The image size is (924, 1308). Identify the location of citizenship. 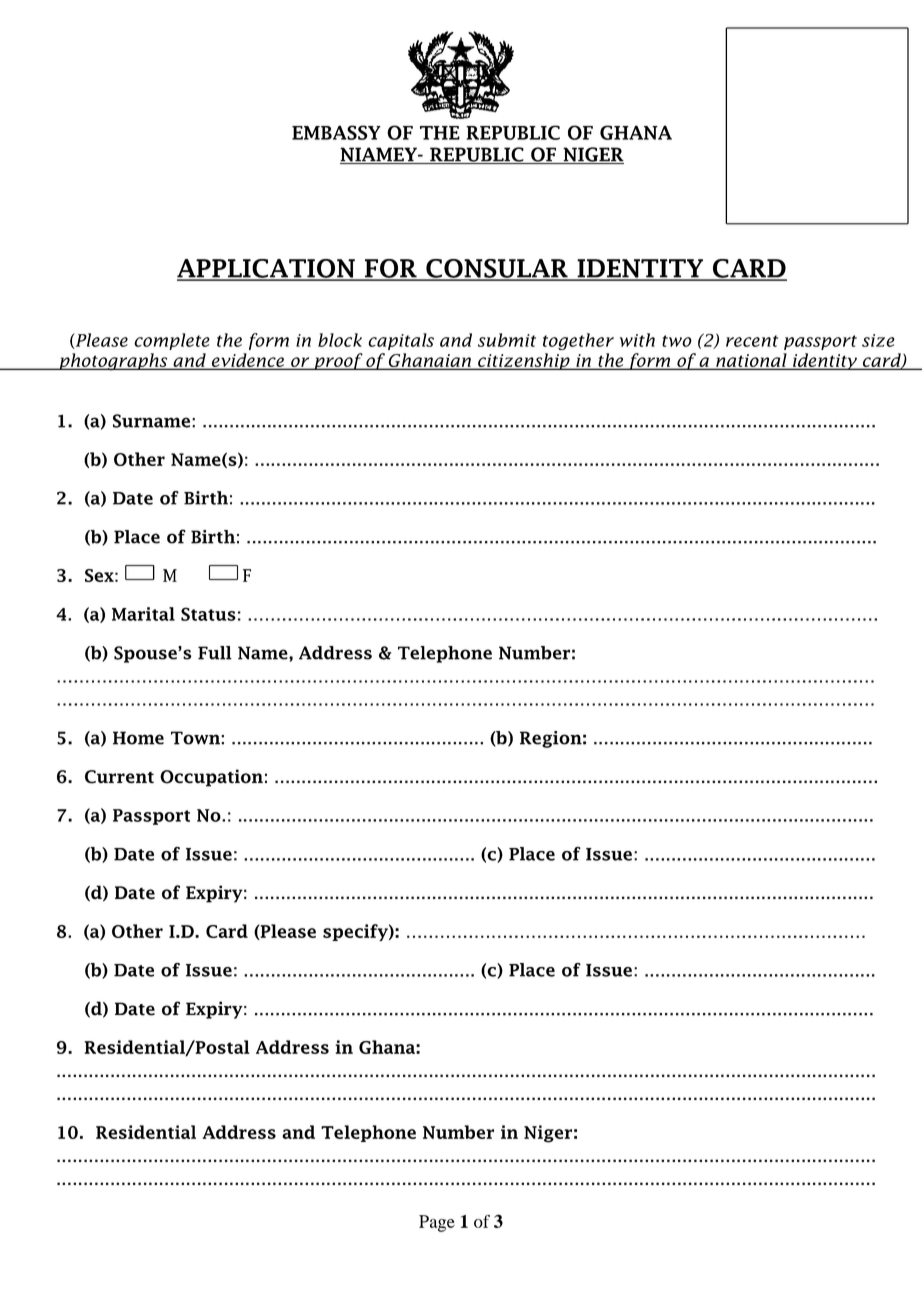
(524, 361).
